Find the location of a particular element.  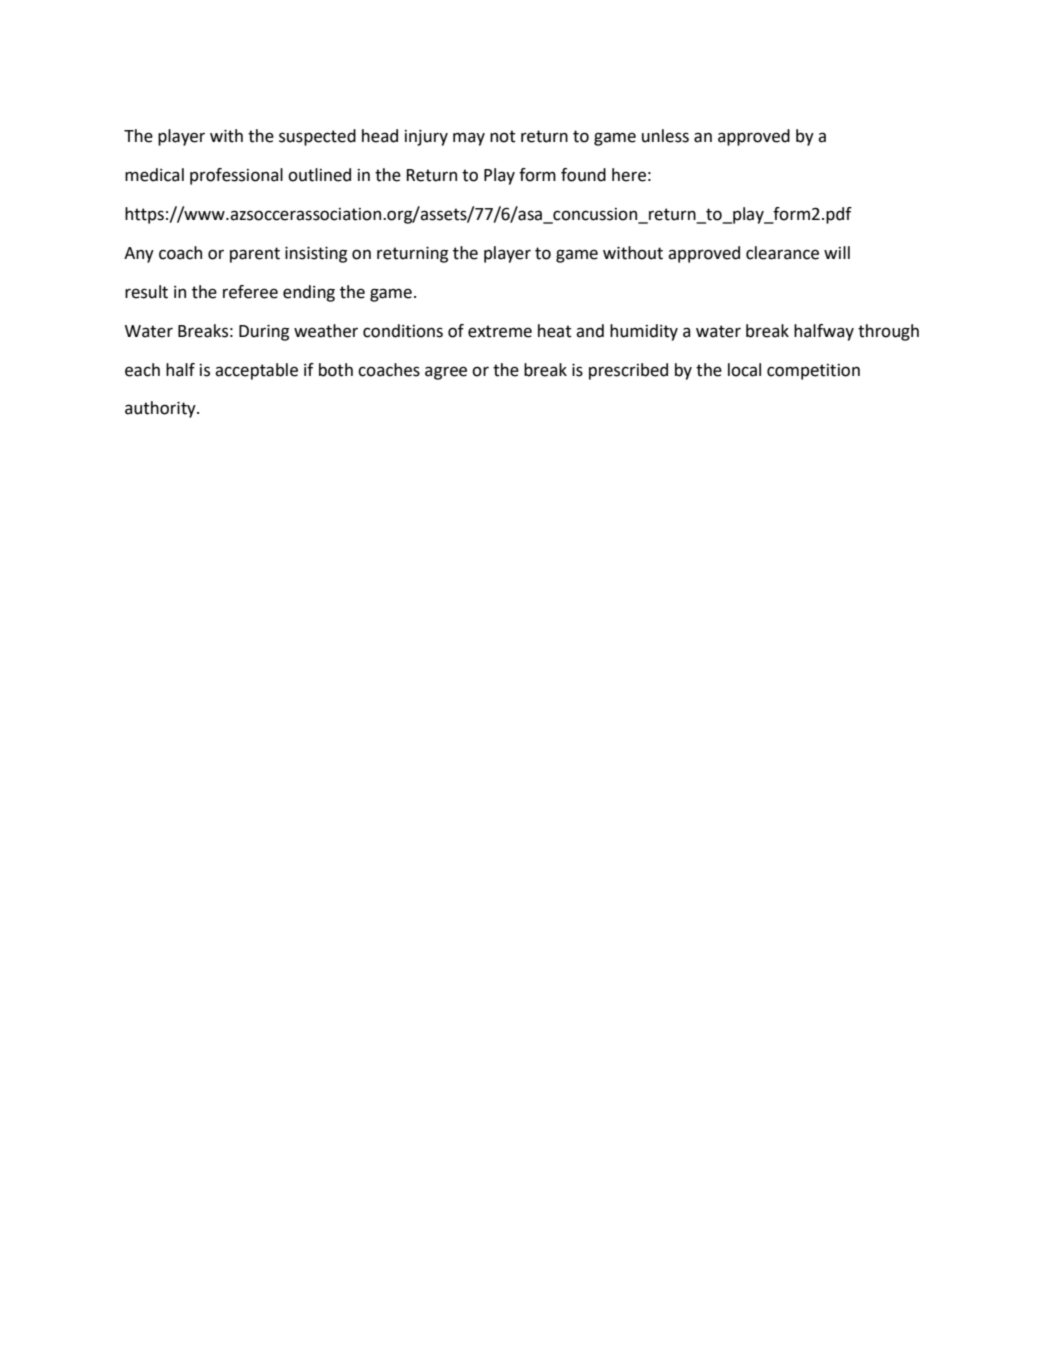

through is located at coordinates (888, 332).
